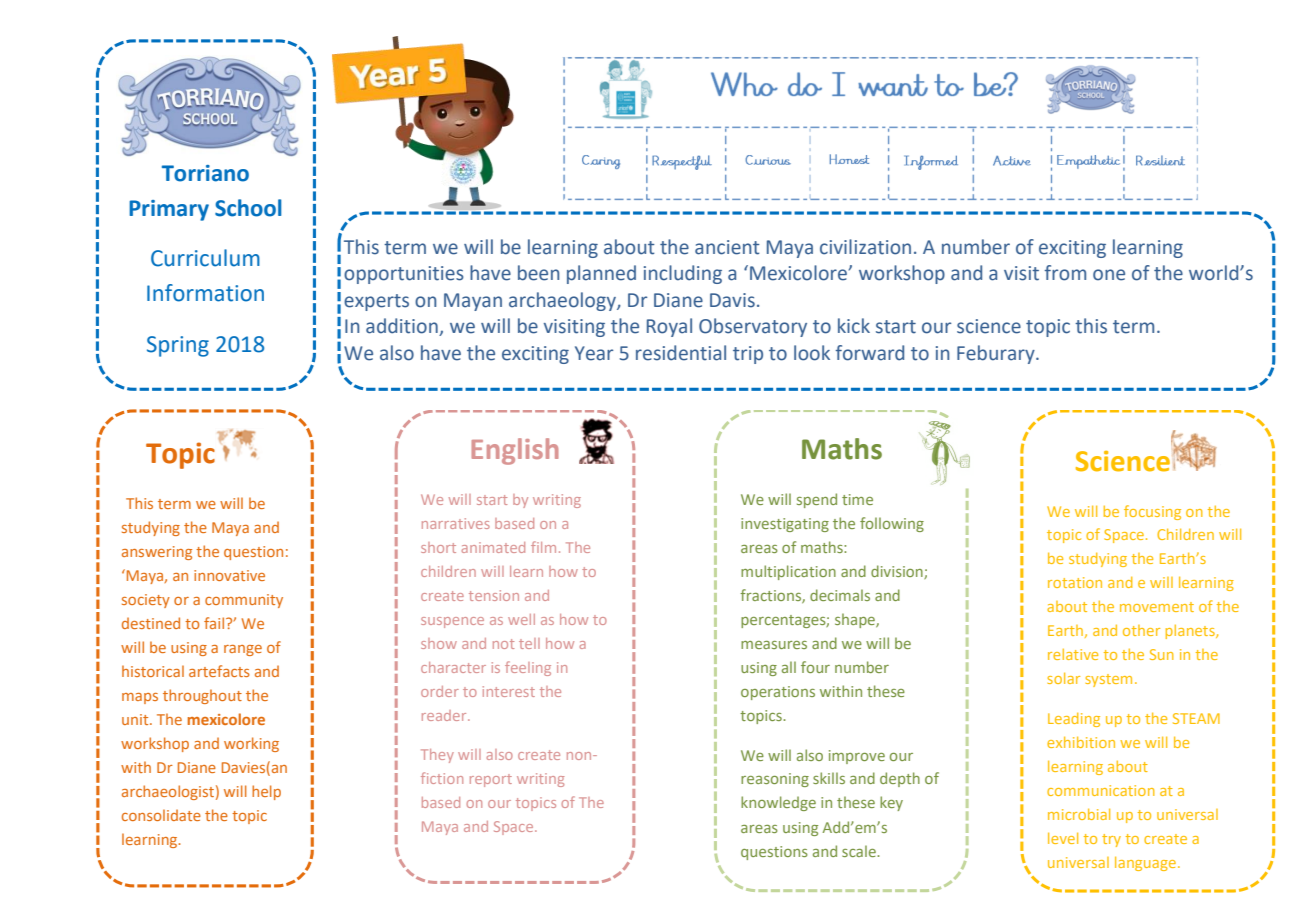 The image size is (1308, 924). What do you see at coordinates (1063, 678) in the screenshot?
I see `solar` at bounding box center [1063, 678].
